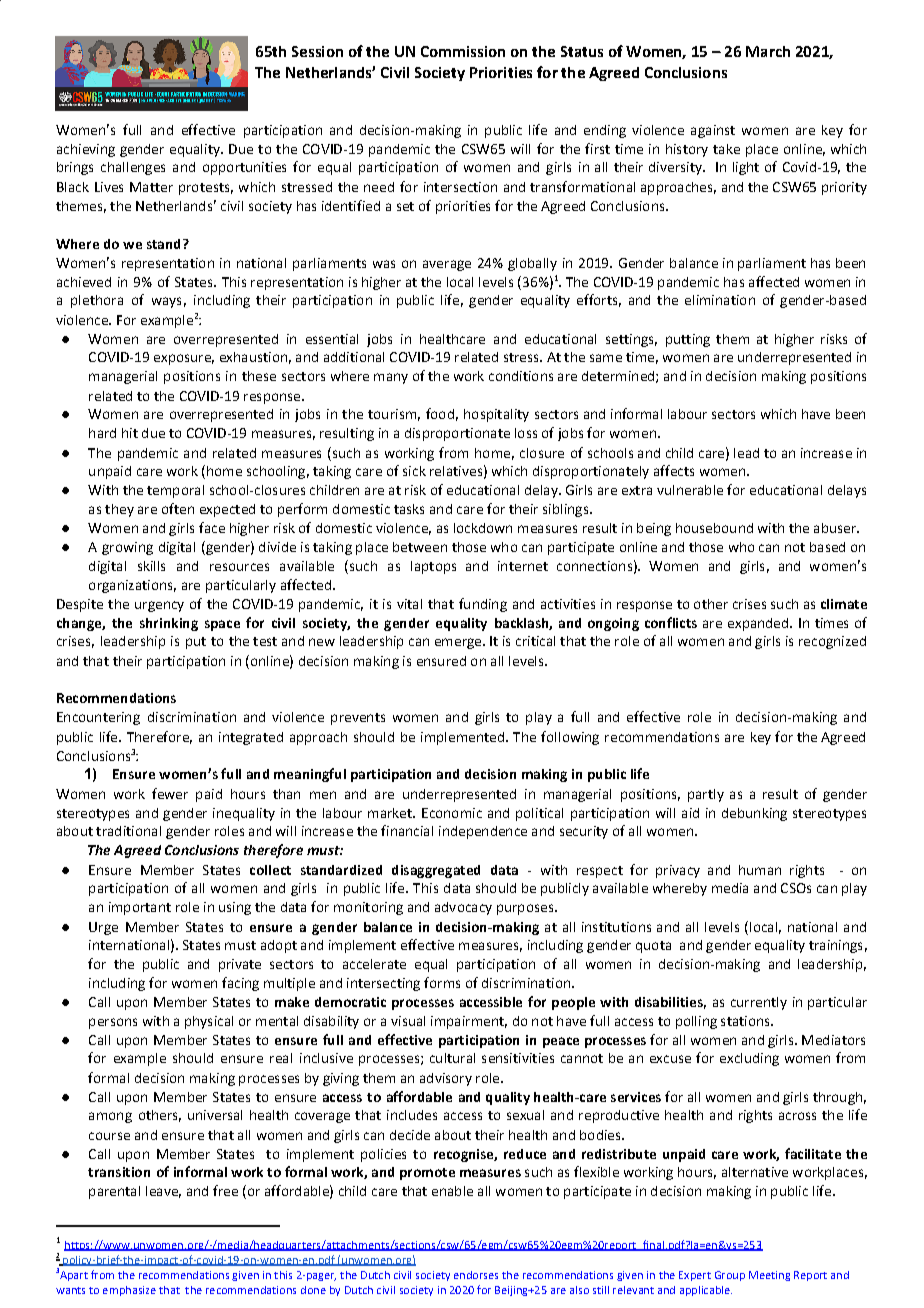  What do you see at coordinates (769, 1276) in the page?
I see `Meeting` at bounding box center [769, 1276].
